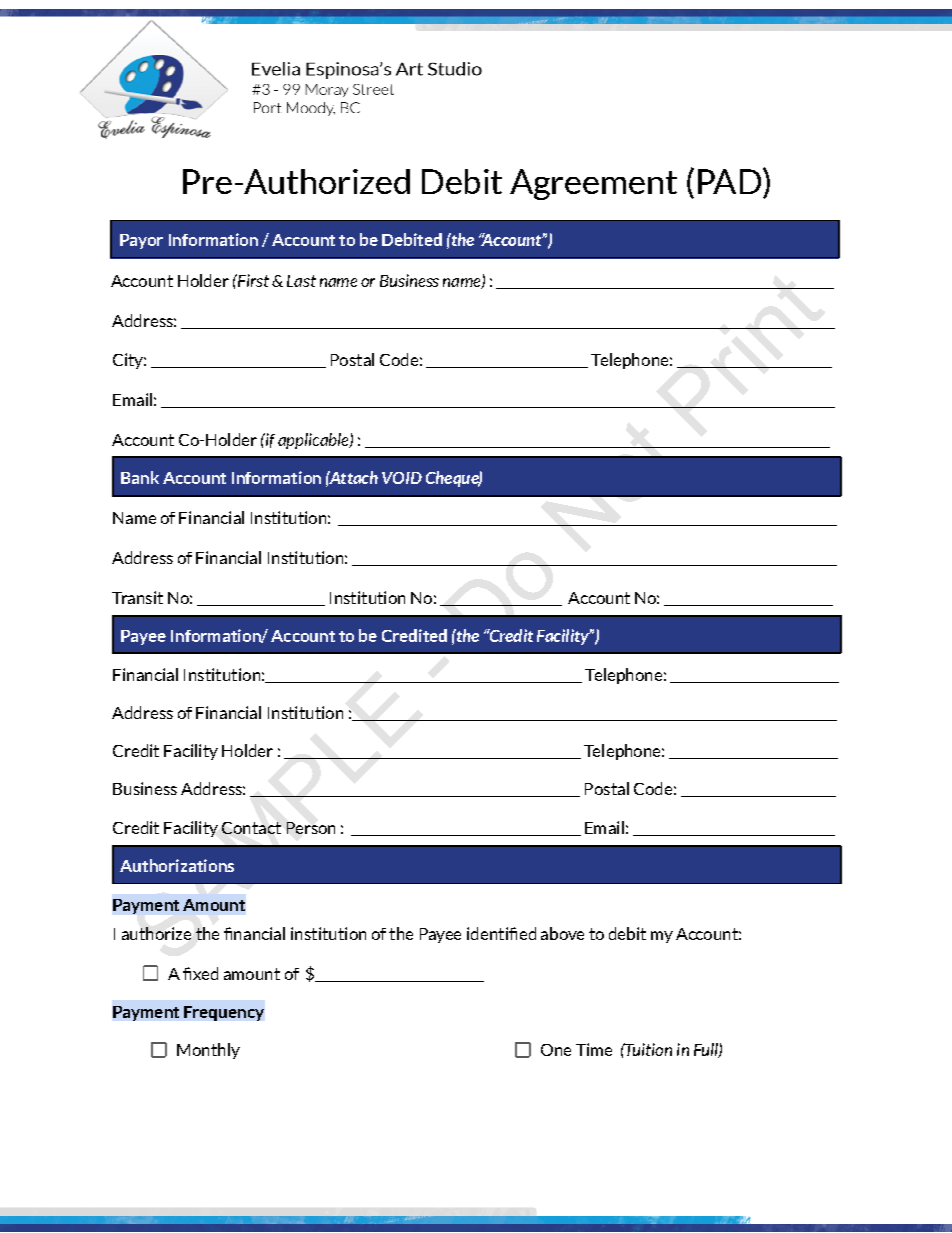 The image size is (952, 1233). What do you see at coordinates (140, 477) in the screenshot?
I see `Bank` at bounding box center [140, 477].
